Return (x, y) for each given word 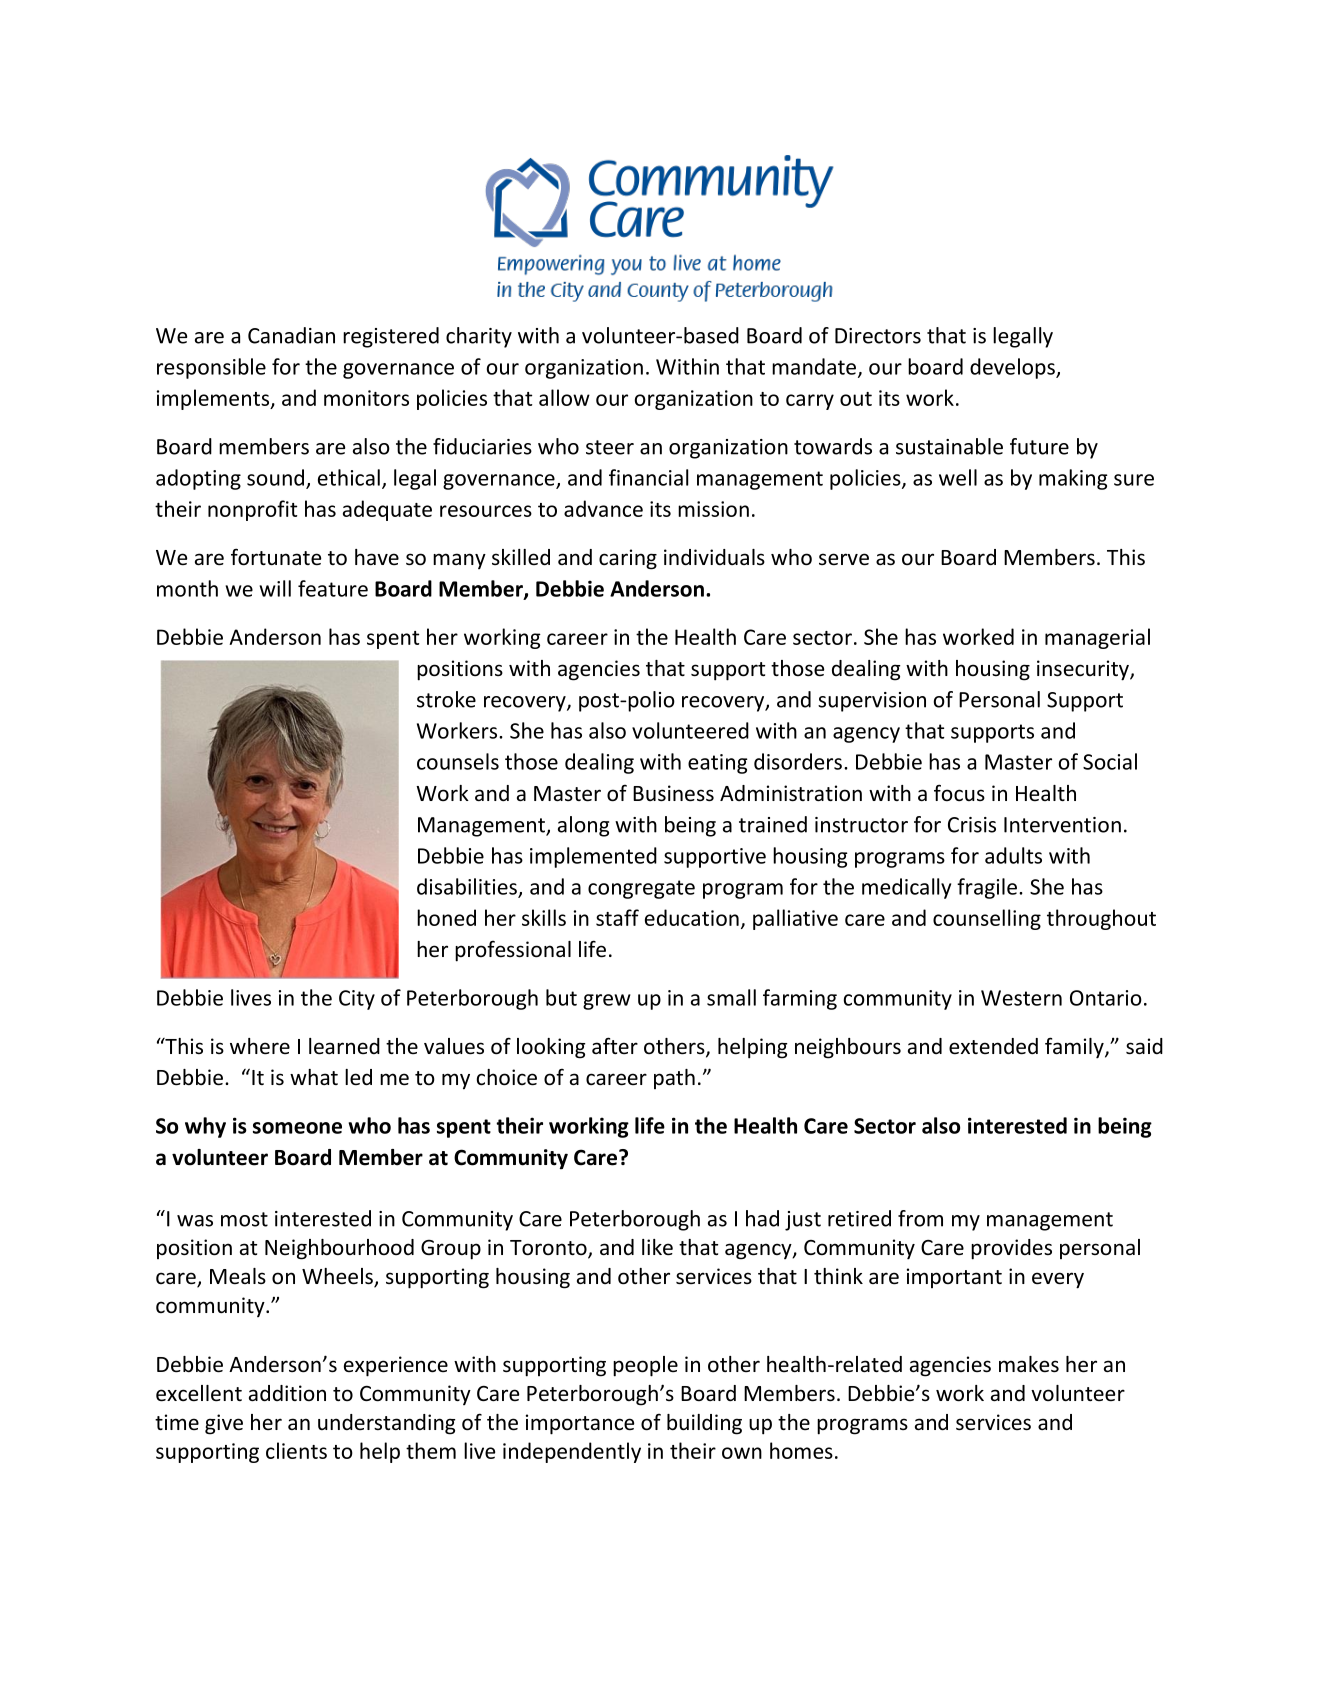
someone (297, 1128)
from (920, 1218)
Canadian (291, 335)
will (275, 588)
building (704, 1424)
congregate (641, 889)
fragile (987, 888)
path (674, 1079)
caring (628, 559)
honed (446, 917)
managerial (1097, 638)
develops (1013, 368)
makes (1029, 1364)
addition (287, 1393)
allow (564, 397)
